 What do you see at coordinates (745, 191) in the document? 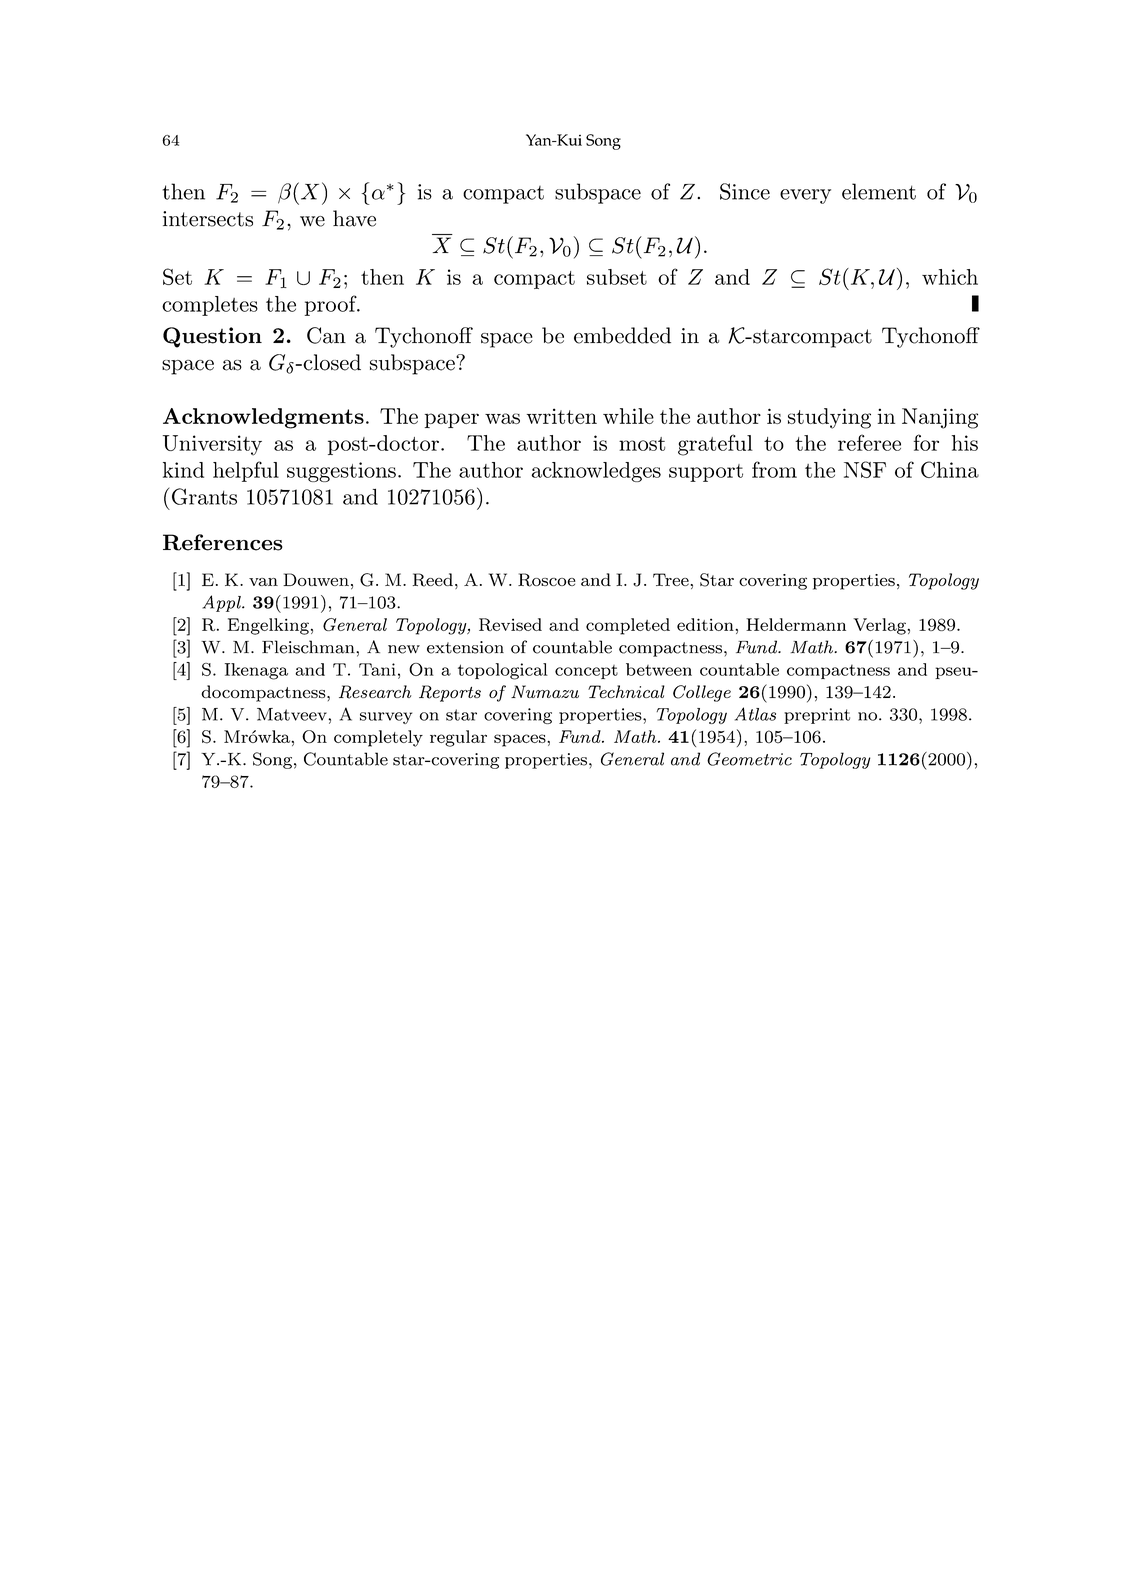
I see `Since` at bounding box center [745, 191].
